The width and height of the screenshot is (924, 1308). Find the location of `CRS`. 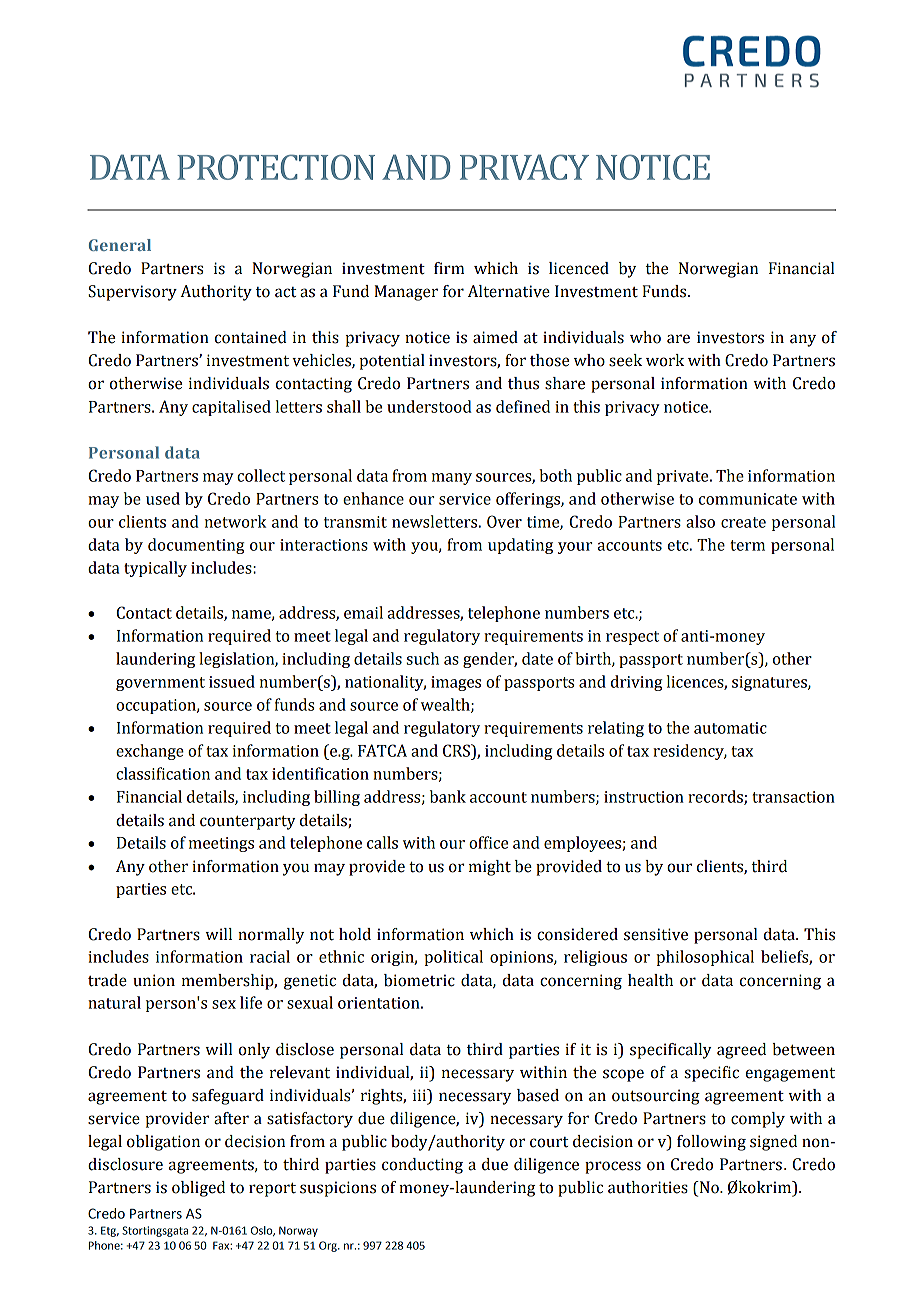

CRS is located at coordinates (457, 750).
